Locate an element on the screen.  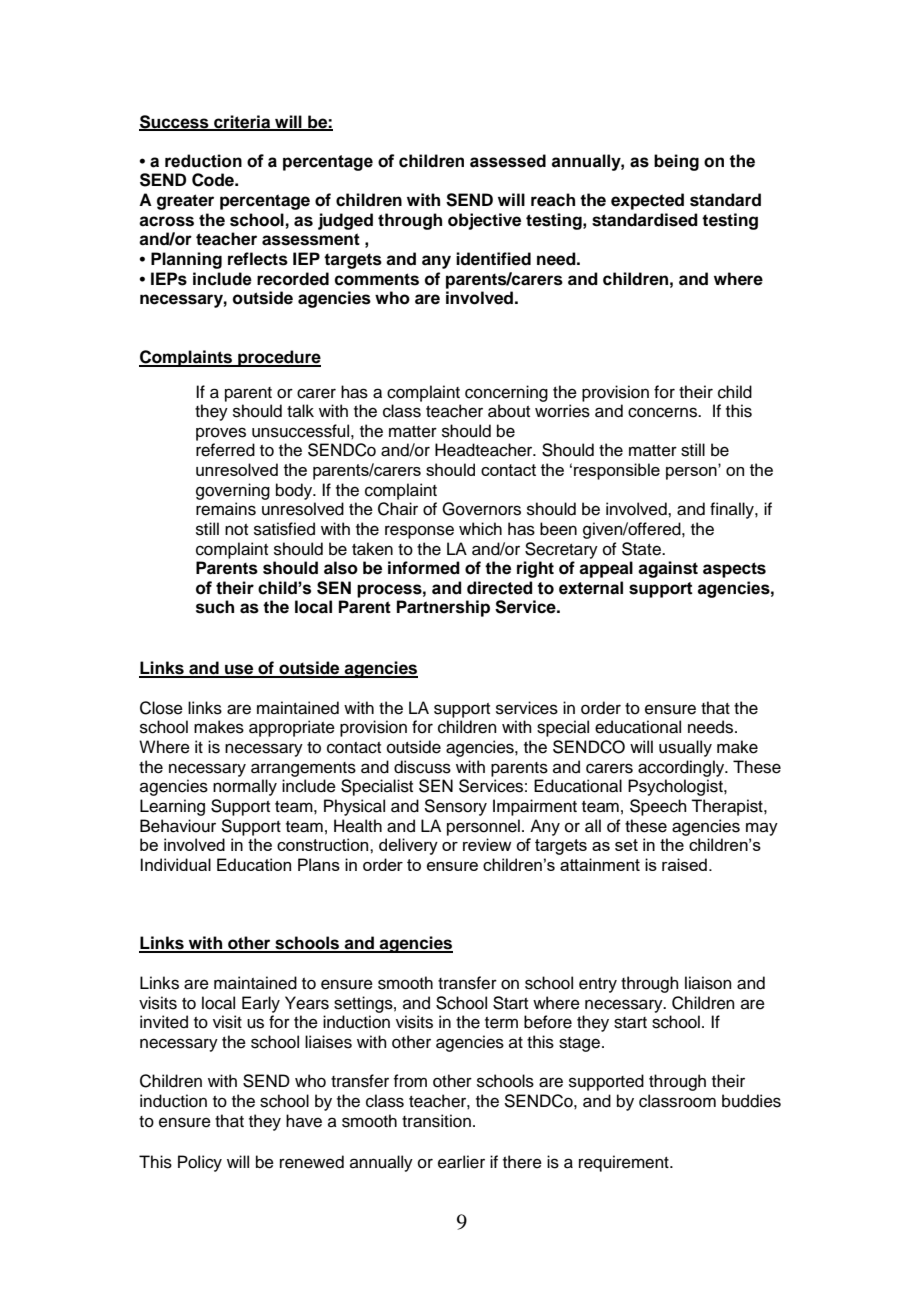
Policy is located at coordinates (200, 1163).
